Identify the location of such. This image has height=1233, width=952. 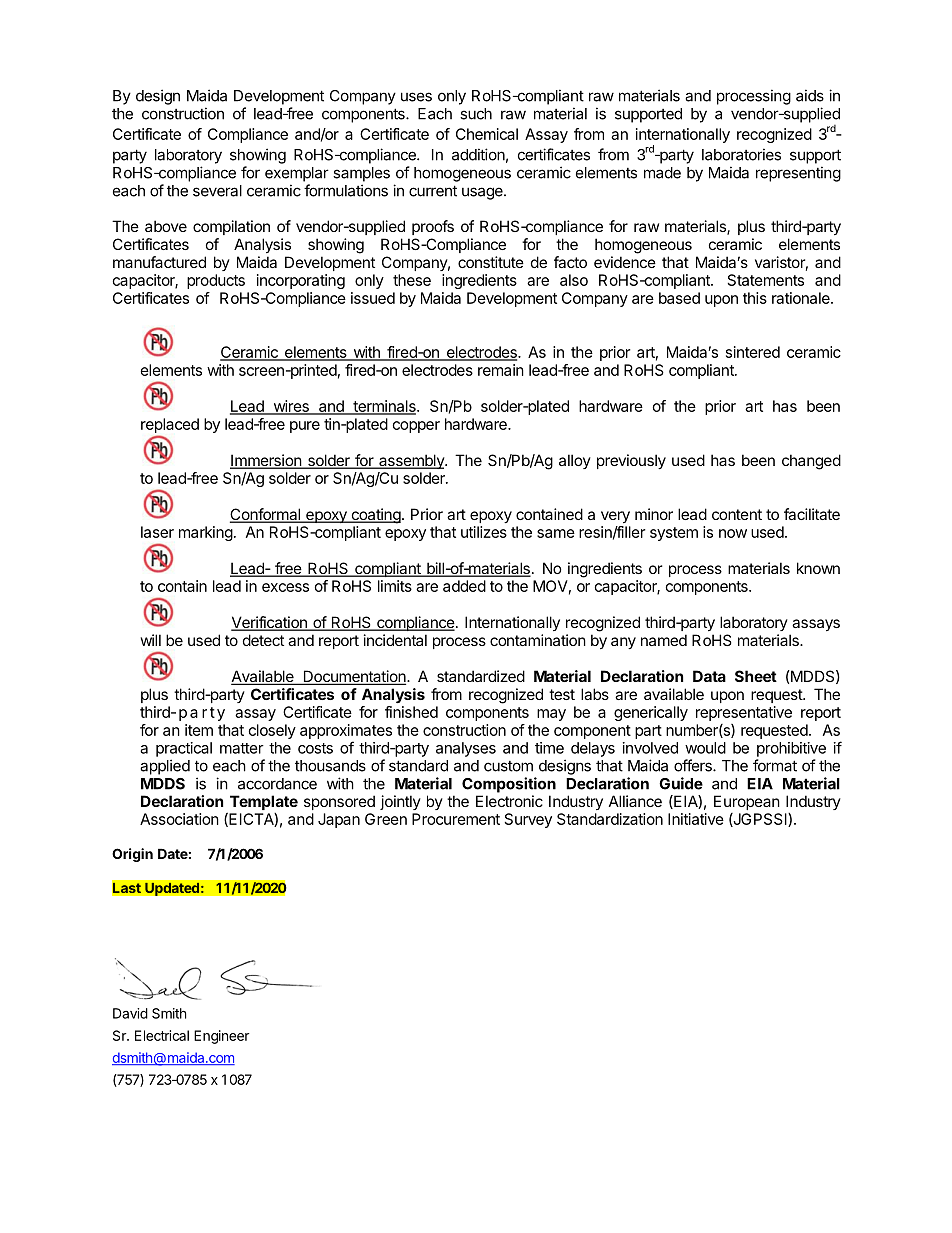
(476, 114).
